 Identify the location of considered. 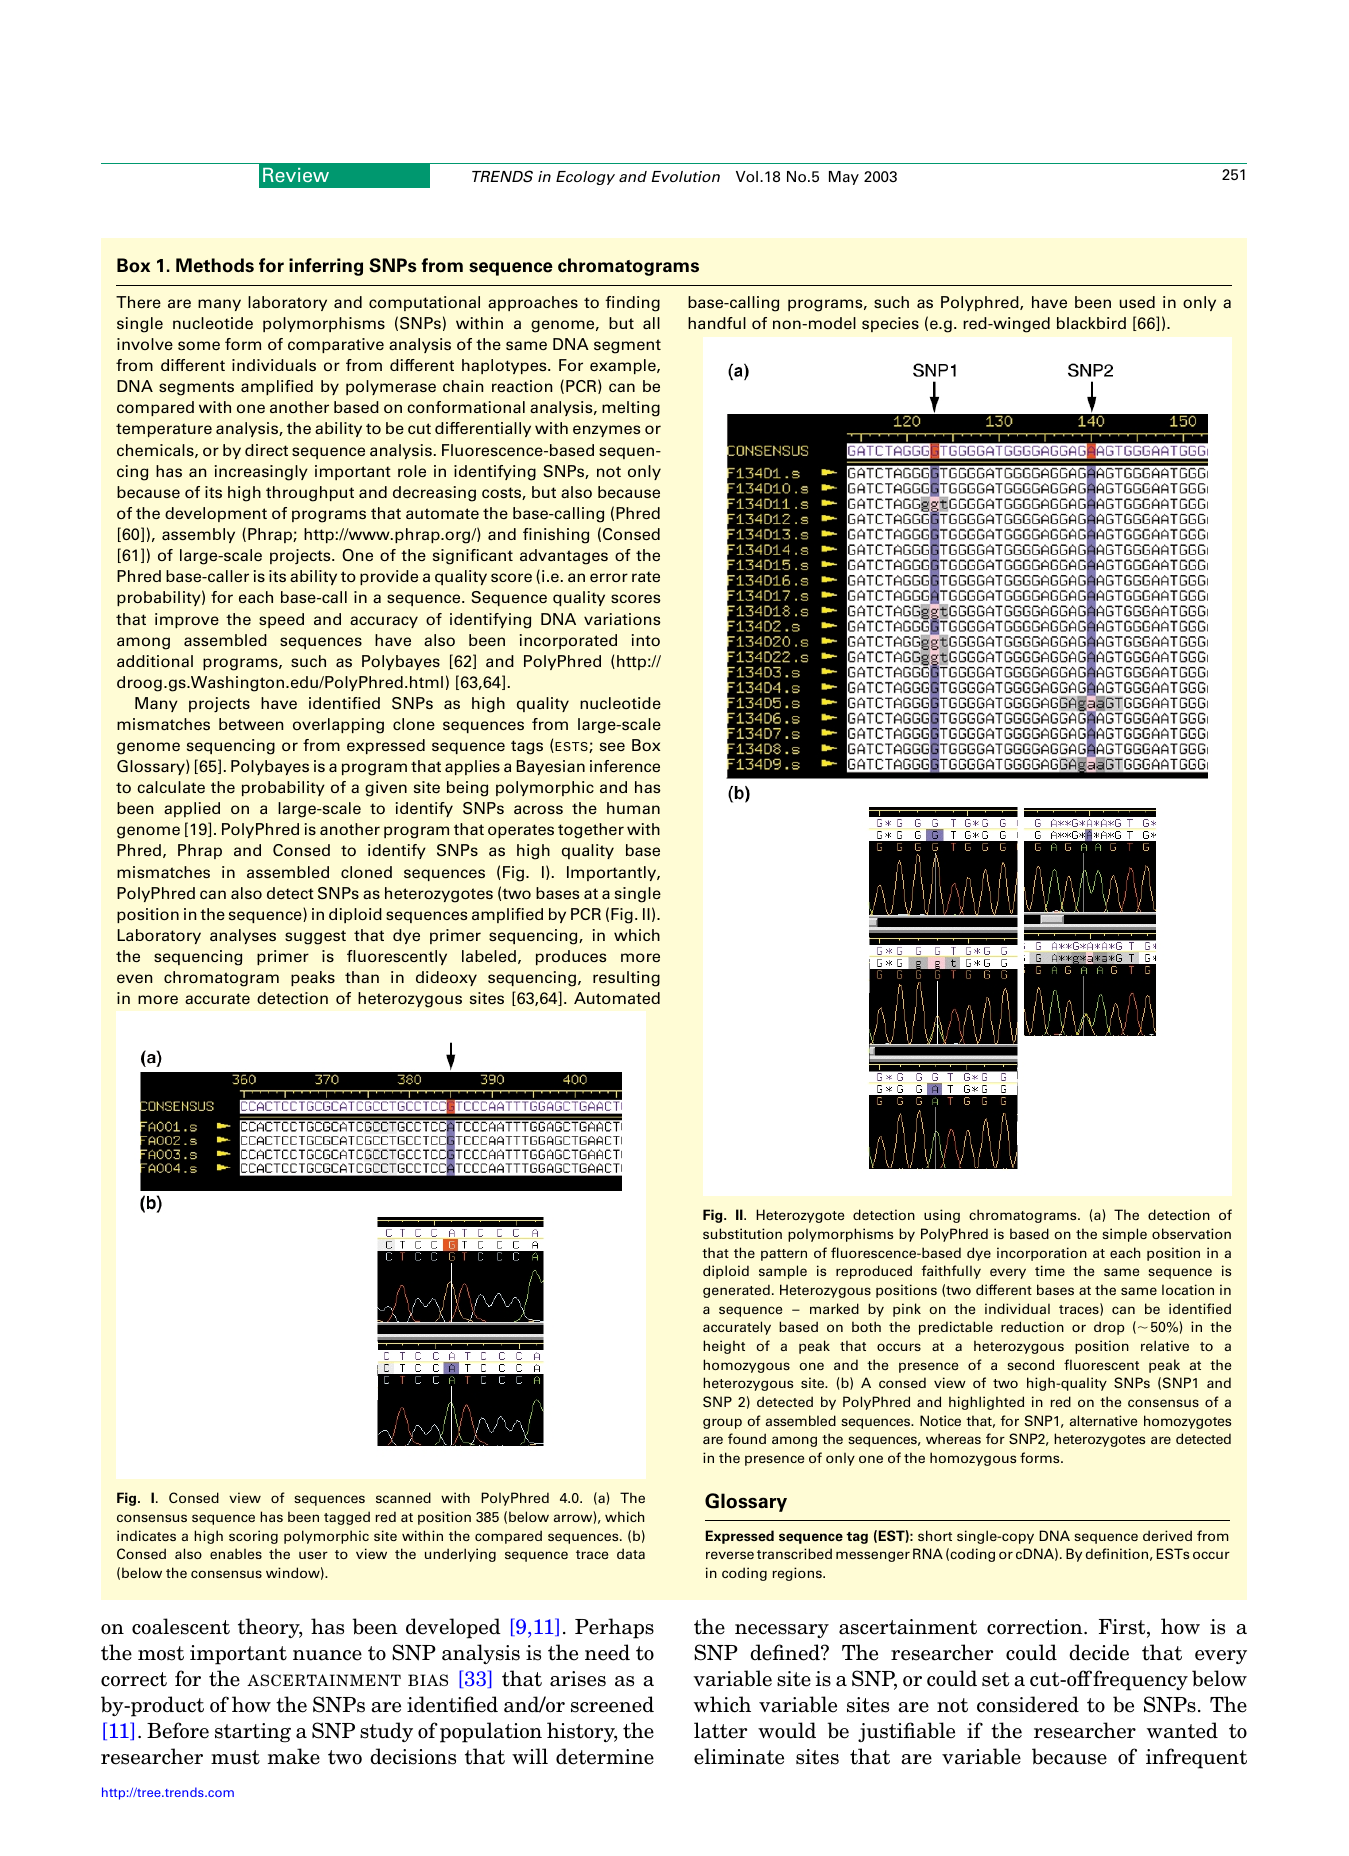
(1028, 1704).
